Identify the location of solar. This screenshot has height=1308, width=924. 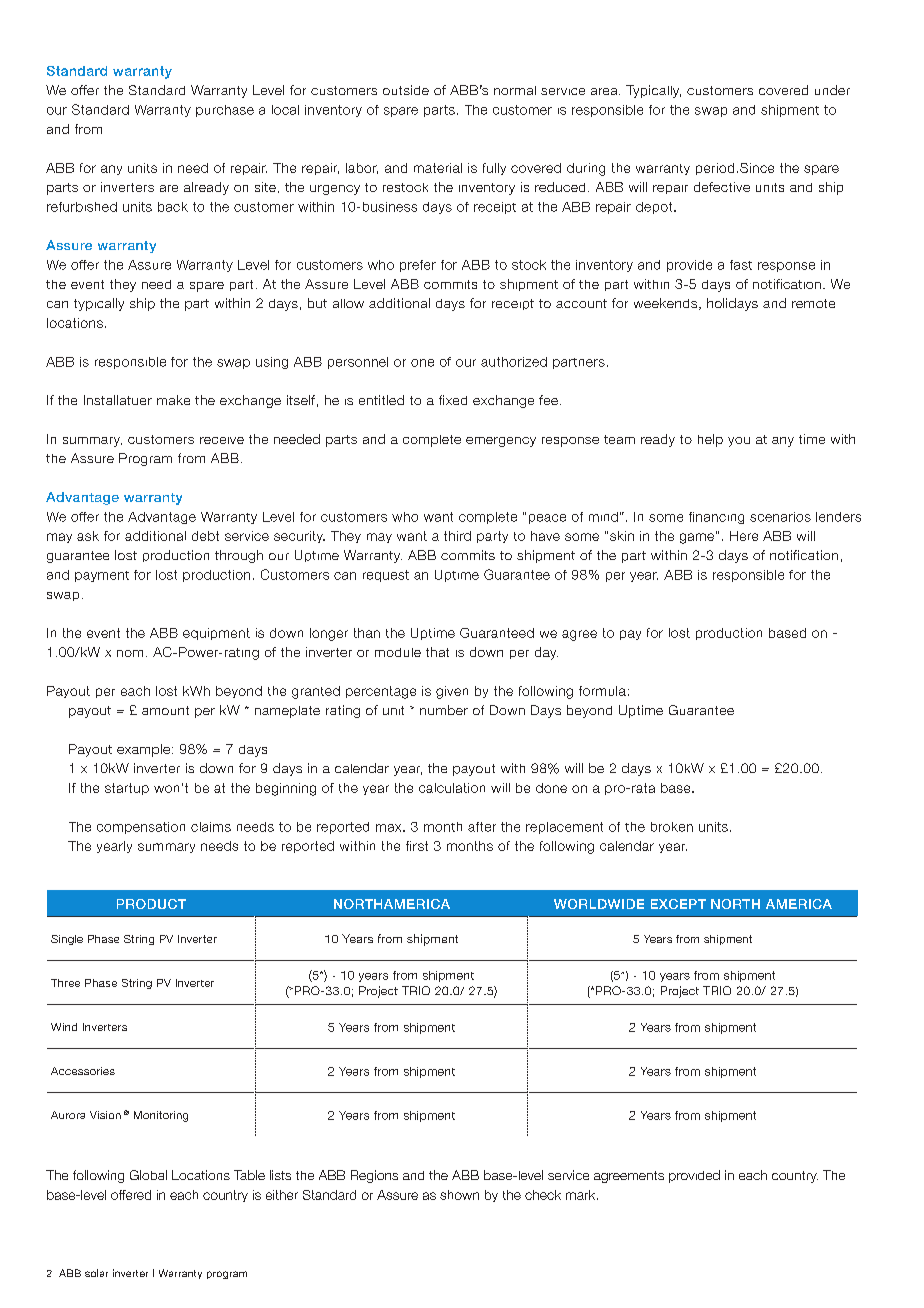
(96, 1273).
